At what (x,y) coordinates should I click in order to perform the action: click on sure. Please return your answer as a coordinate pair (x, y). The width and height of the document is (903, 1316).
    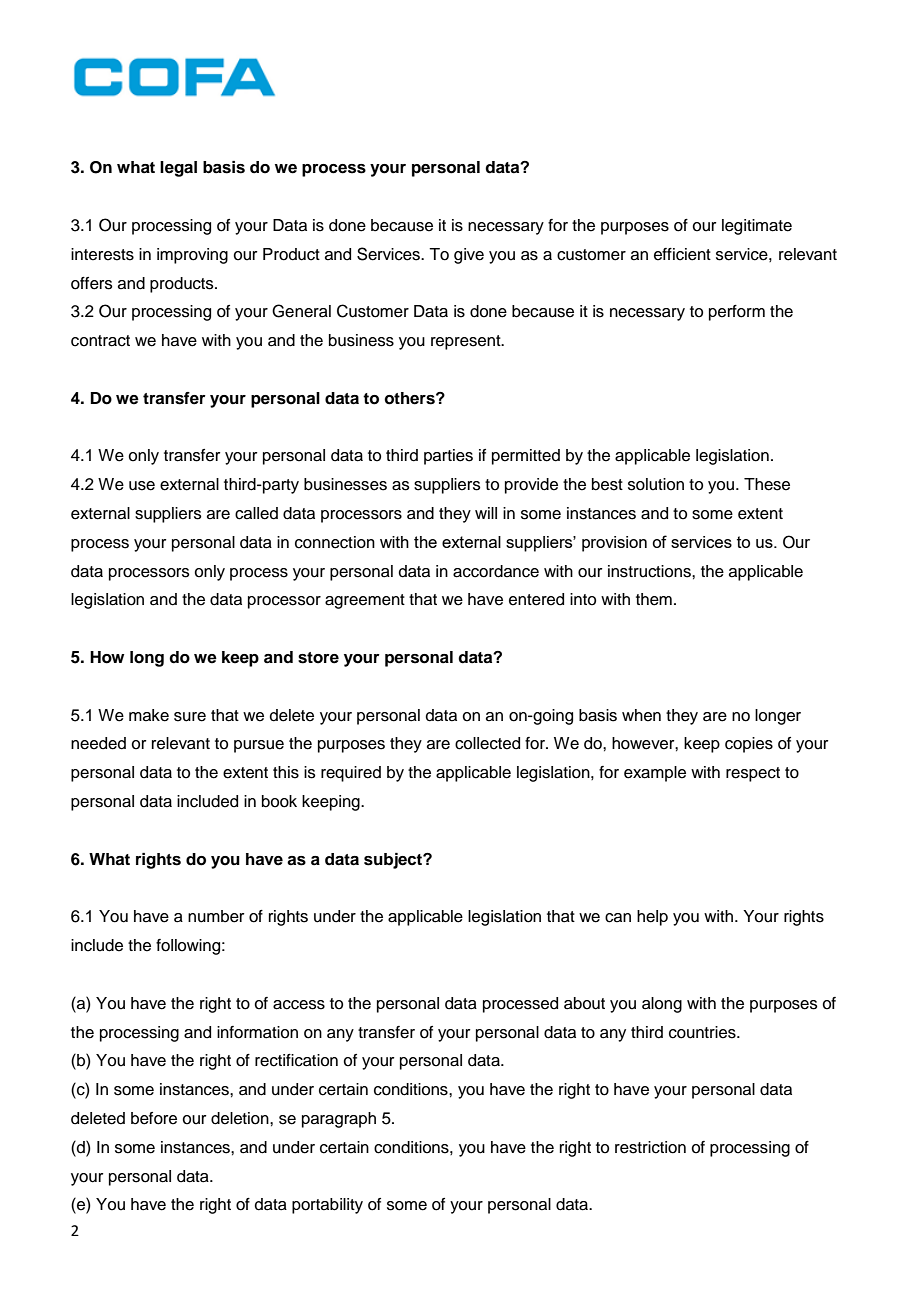
    Looking at the image, I should click on (190, 717).
